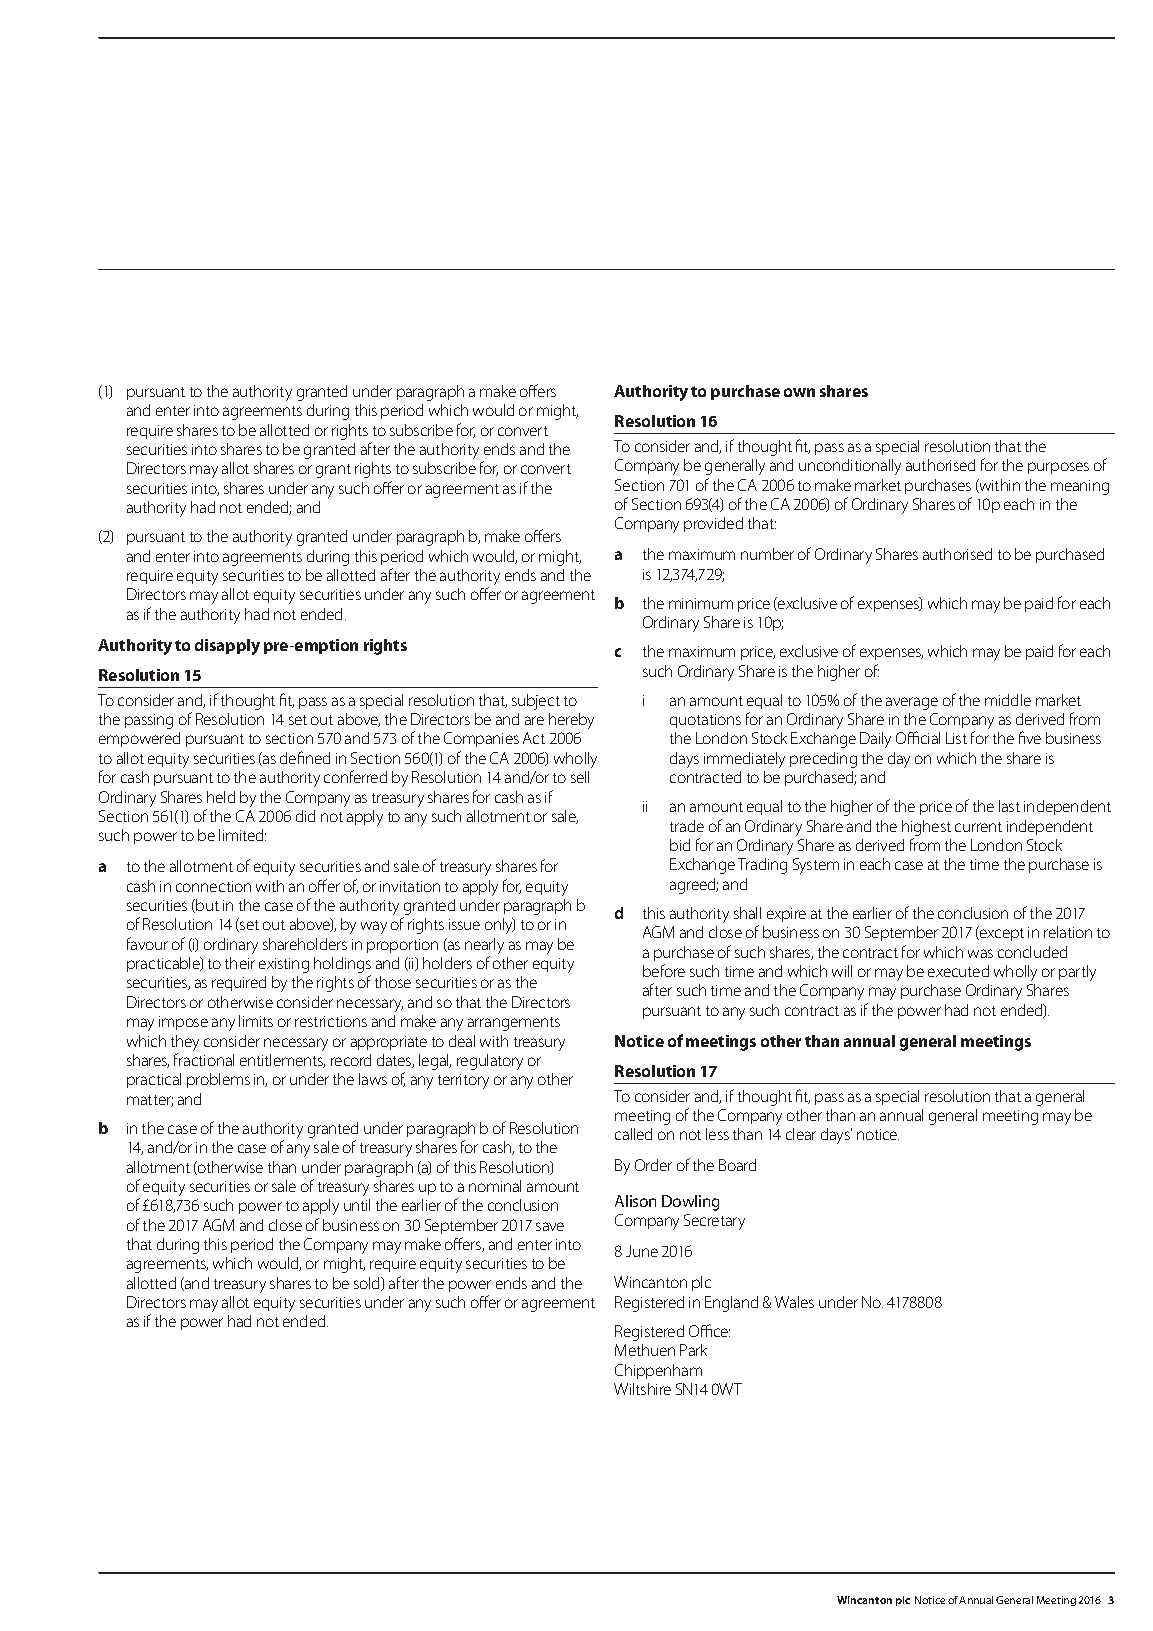  What do you see at coordinates (1058, 468) in the page?
I see `purposes` at bounding box center [1058, 468].
